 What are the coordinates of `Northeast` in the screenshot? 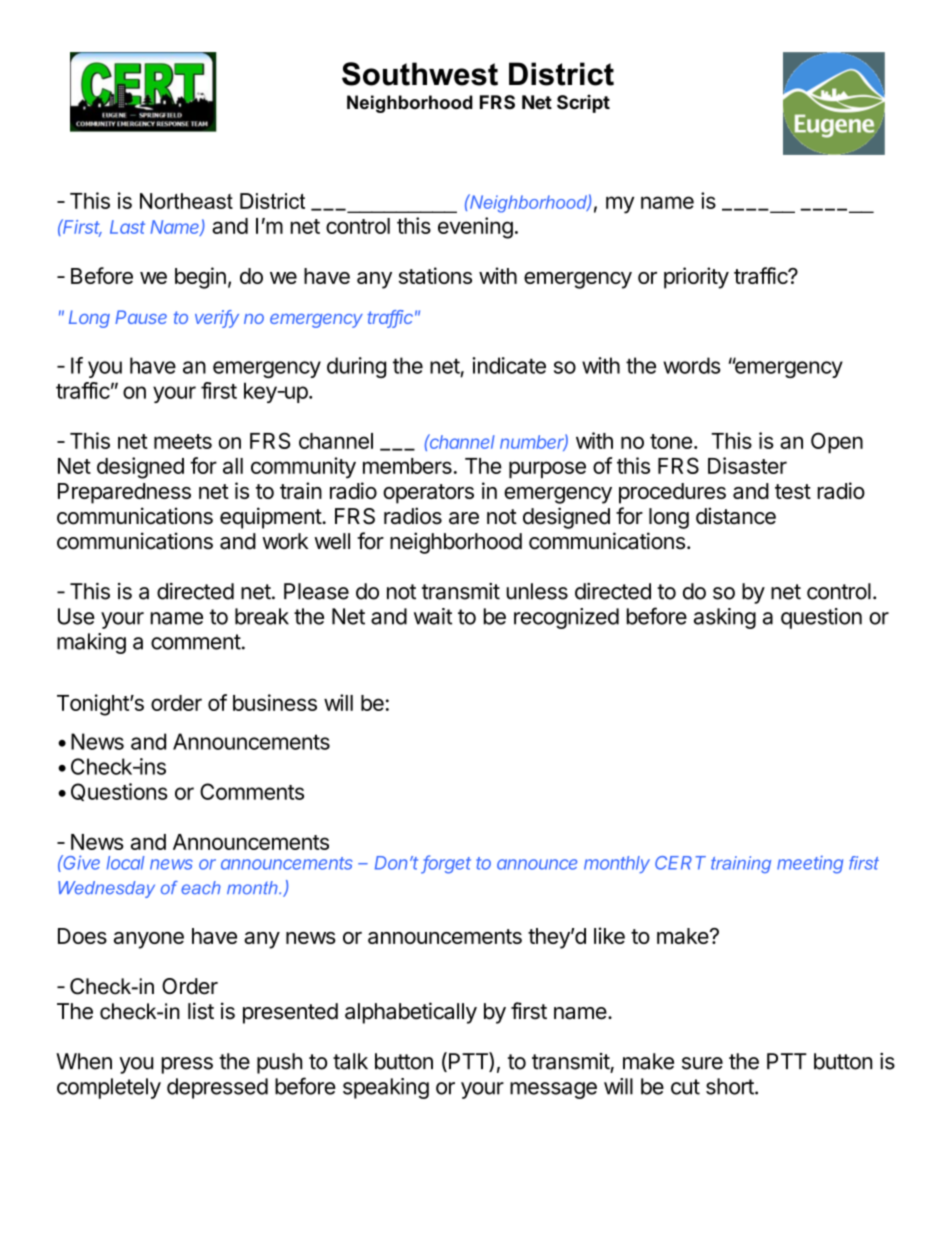 It's located at (186, 201).
